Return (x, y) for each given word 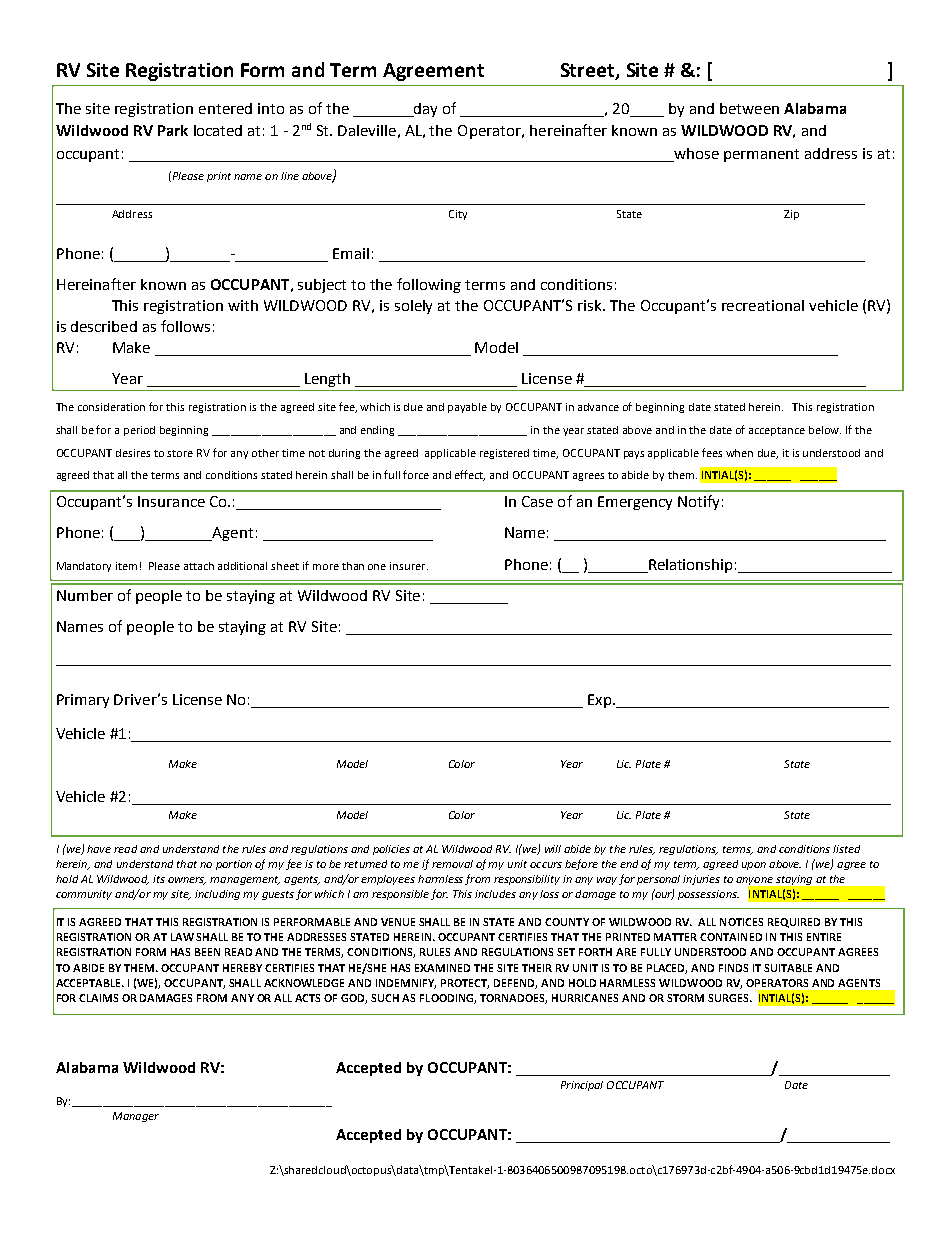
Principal (582, 1086)
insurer (409, 566)
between (749, 108)
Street (589, 71)
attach (199, 566)
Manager (136, 1117)
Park (173, 130)
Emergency (635, 503)
